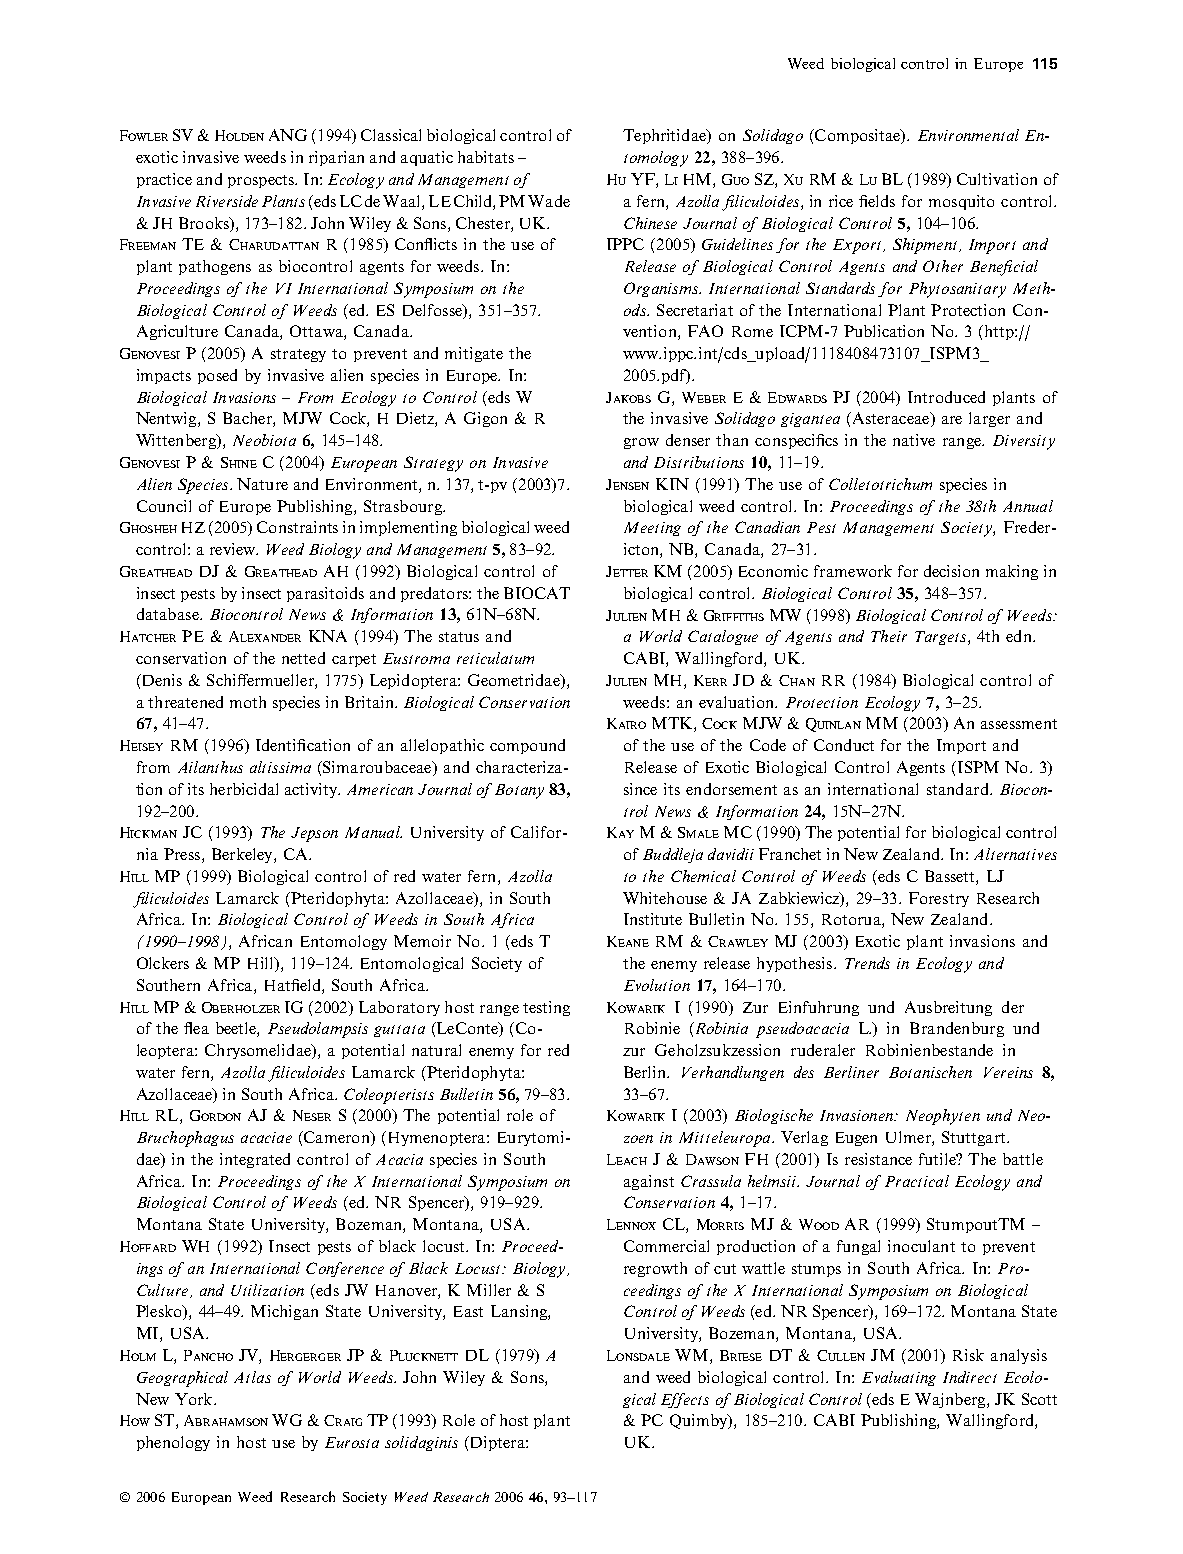  I want to click on herbicidal, so click(244, 789).
